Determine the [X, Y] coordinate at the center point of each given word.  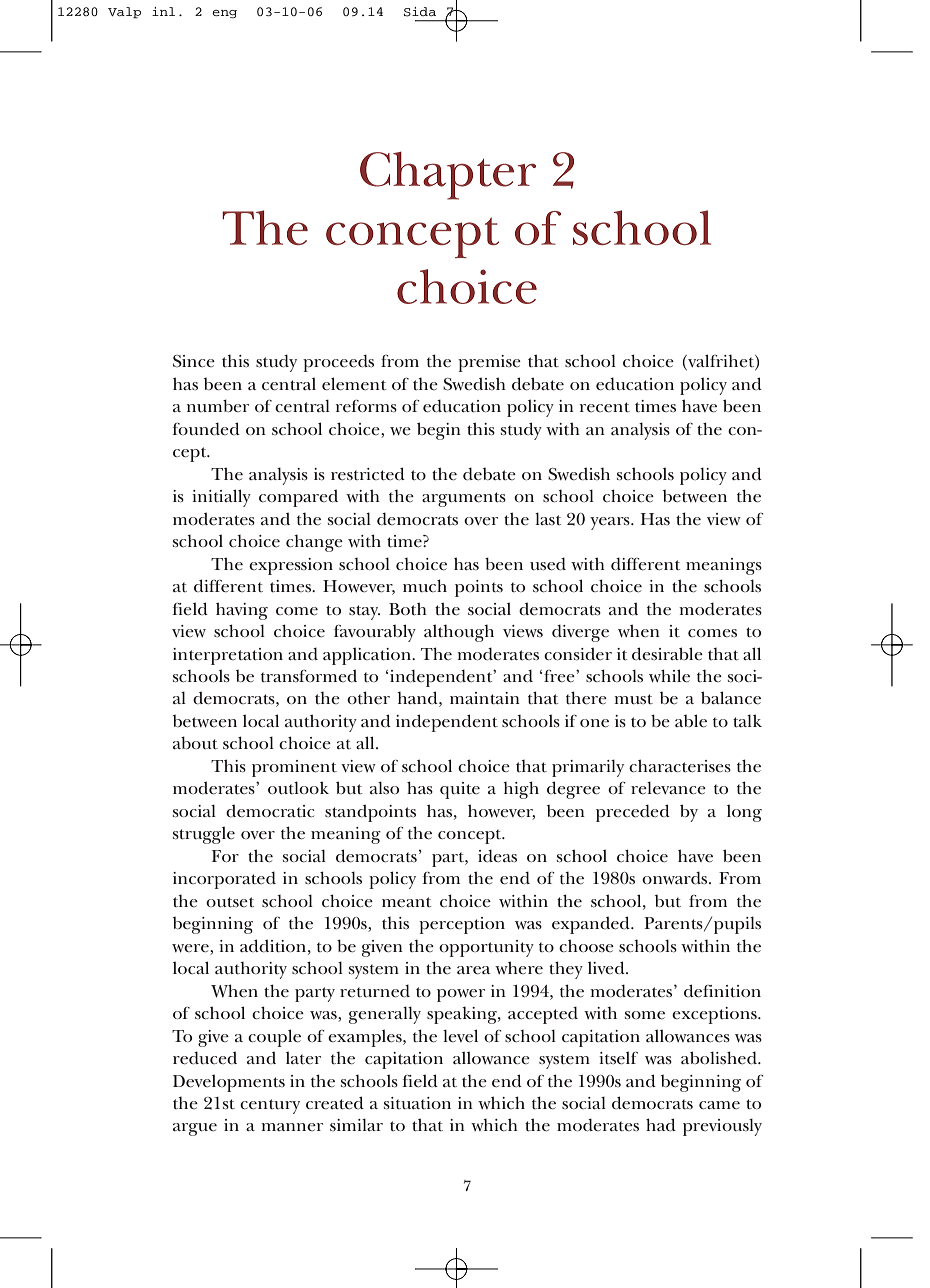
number [218, 405]
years [611, 523]
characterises [680, 765]
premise [489, 363]
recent [605, 407]
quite [460, 790]
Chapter [448, 176]
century [270, 1106]
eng [224, 14]
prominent [294, 768]
